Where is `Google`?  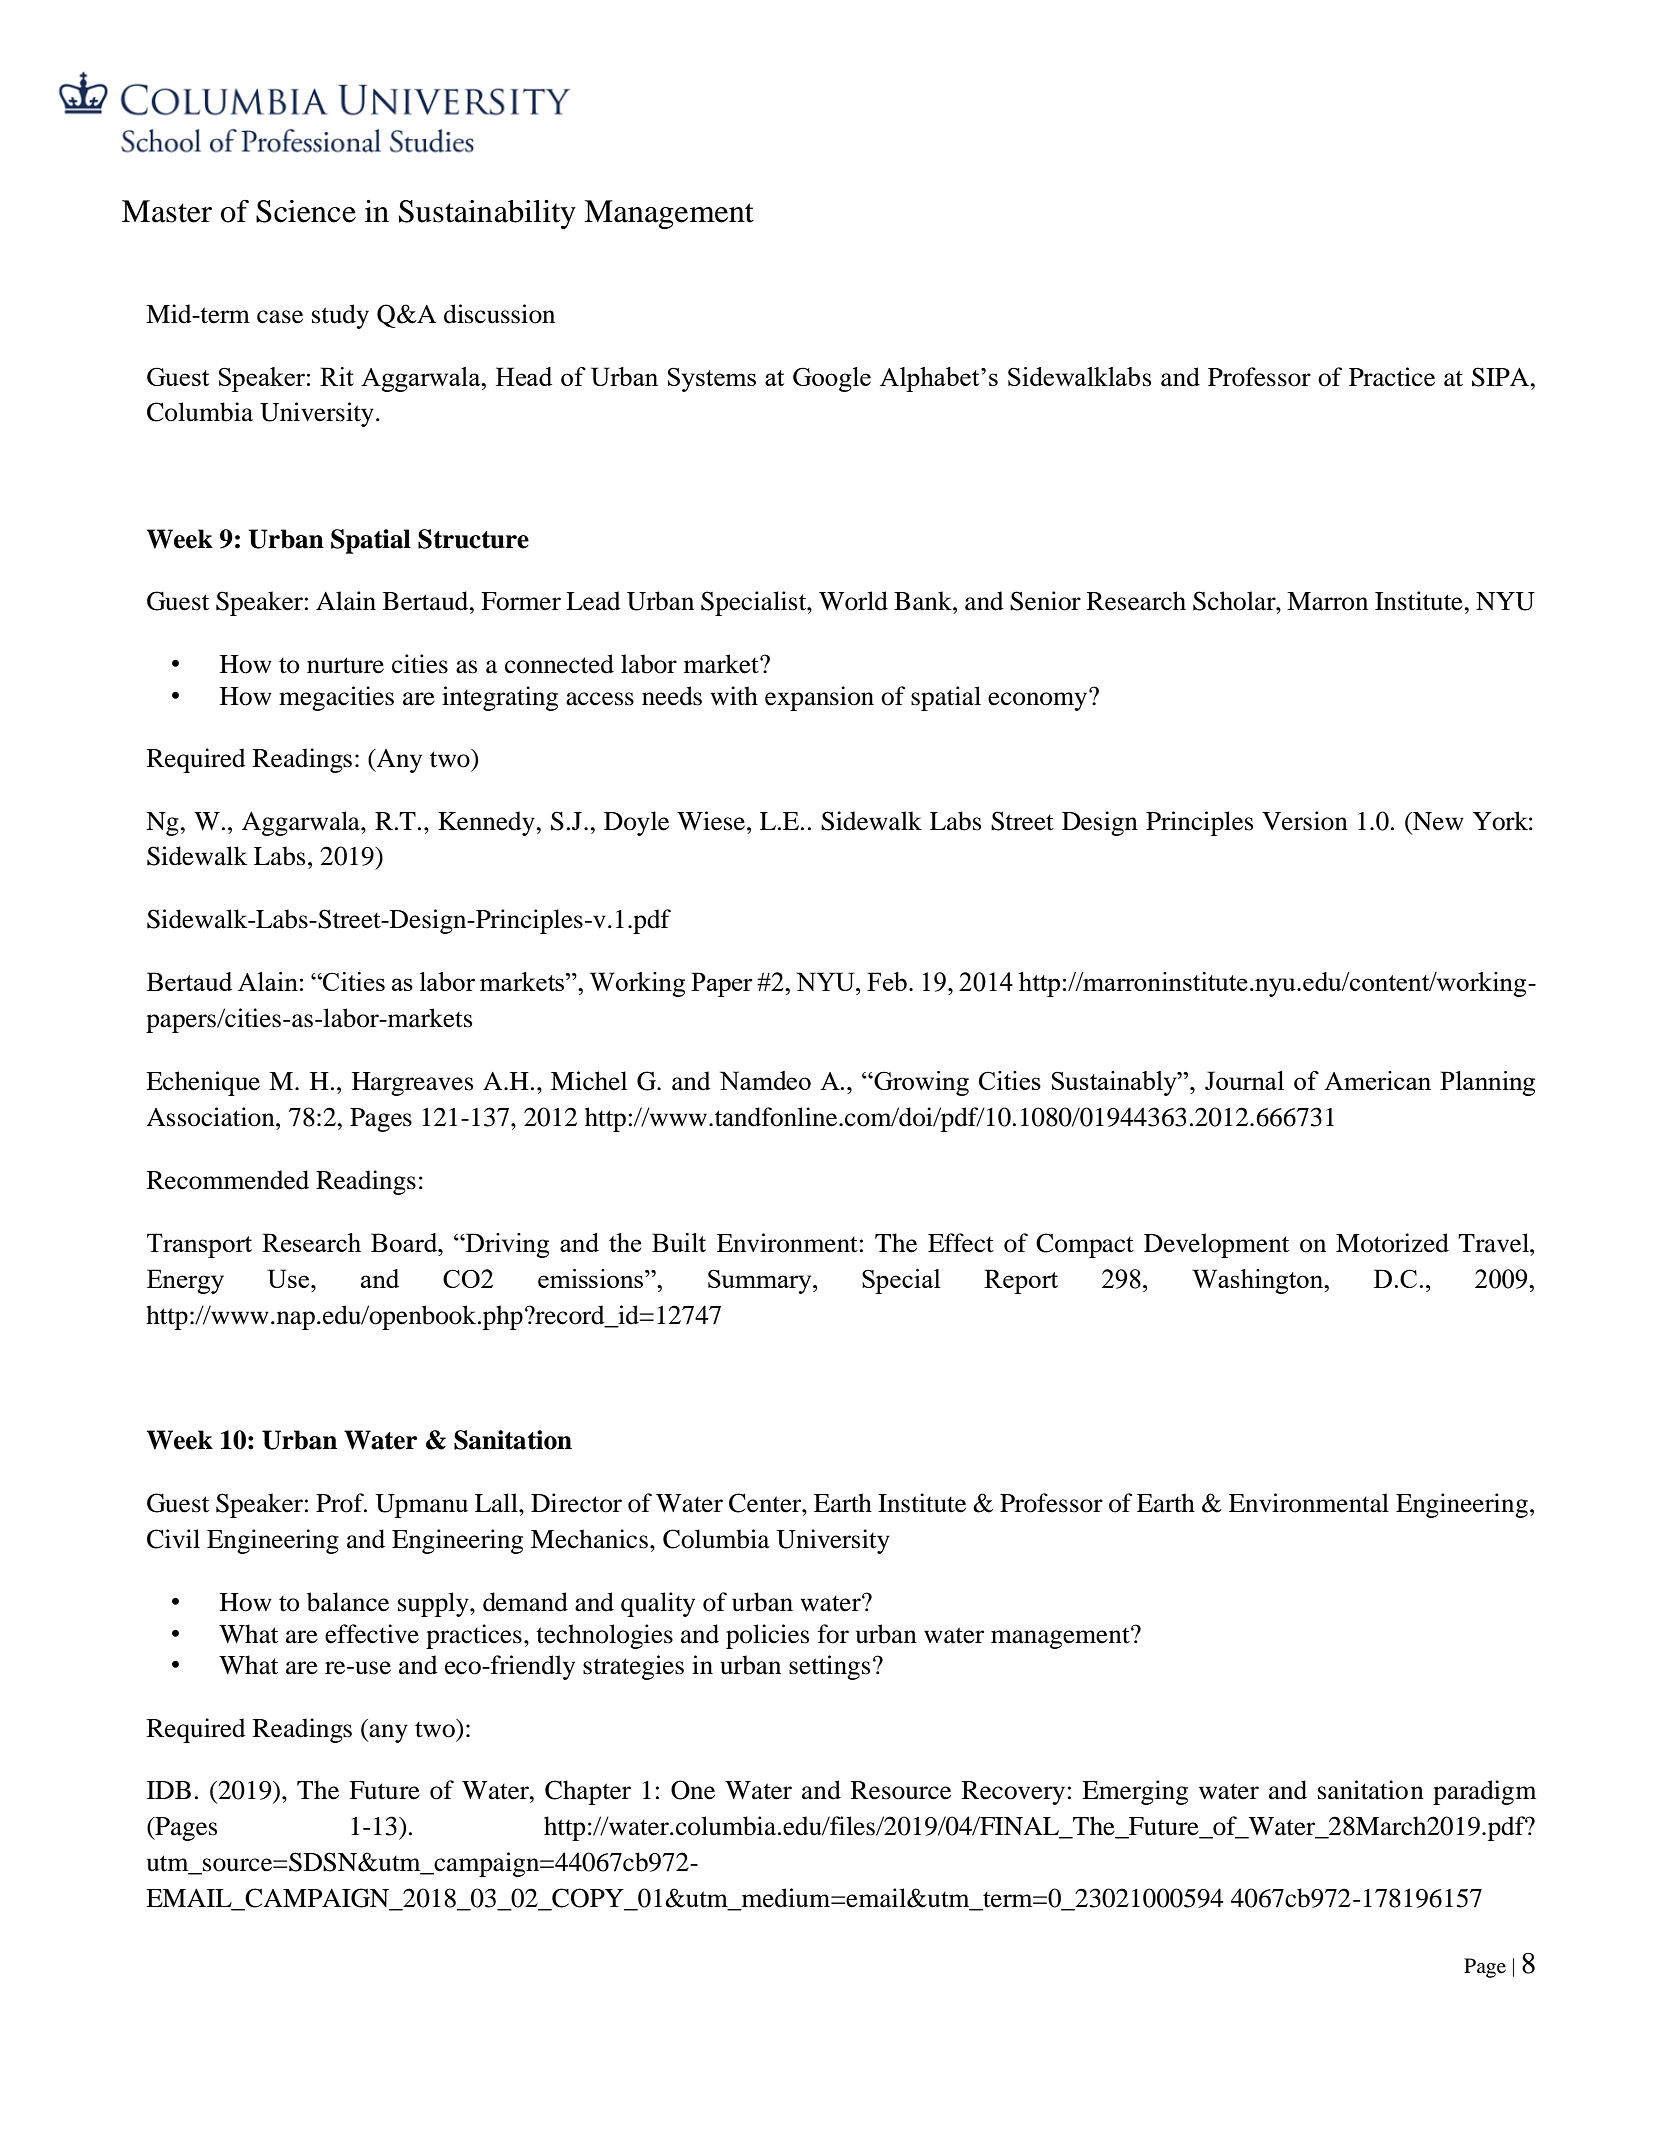 Google is located at coordinates (832, 379).
